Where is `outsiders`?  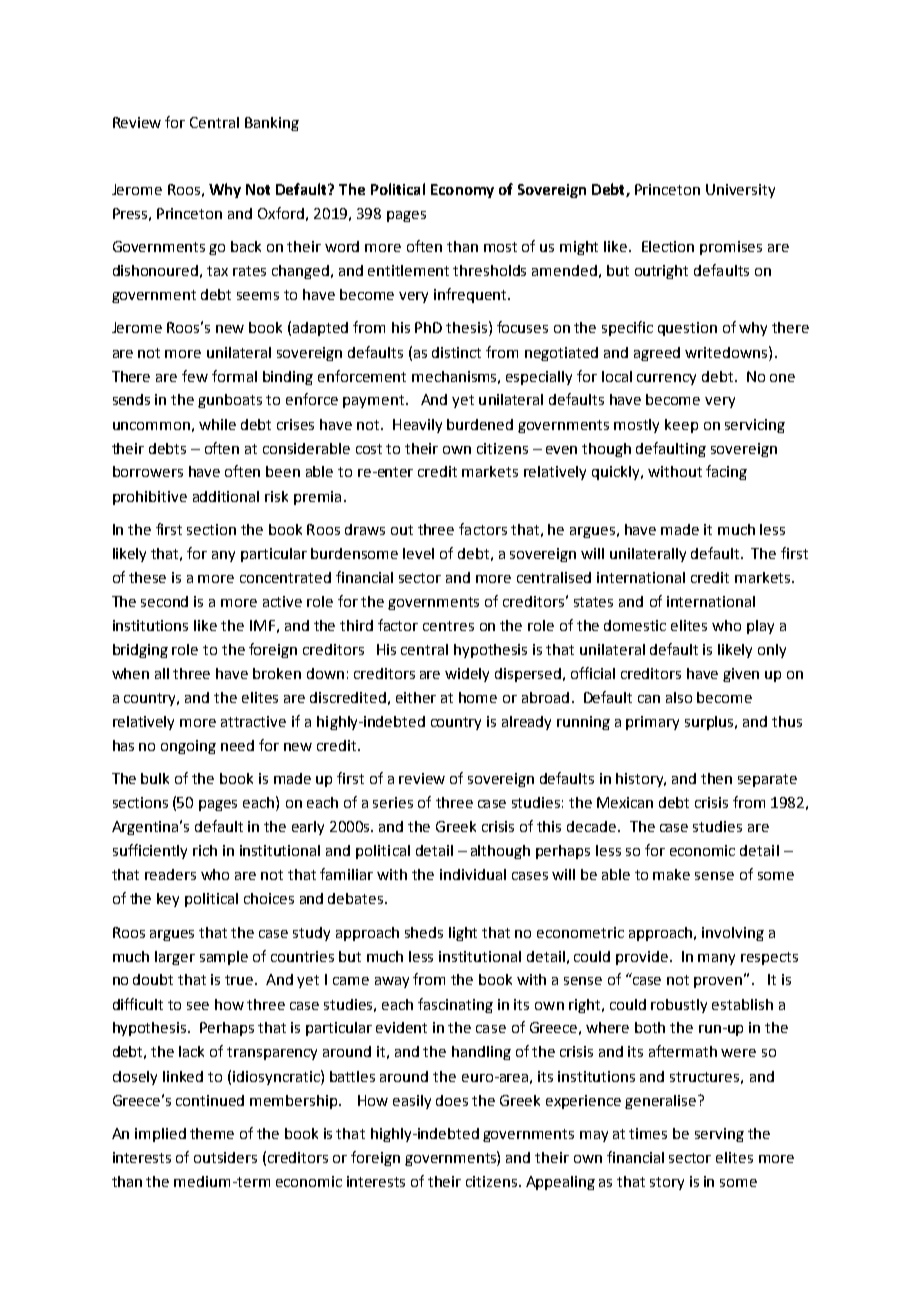
outsiders is located at coordinates (225, 1157).
